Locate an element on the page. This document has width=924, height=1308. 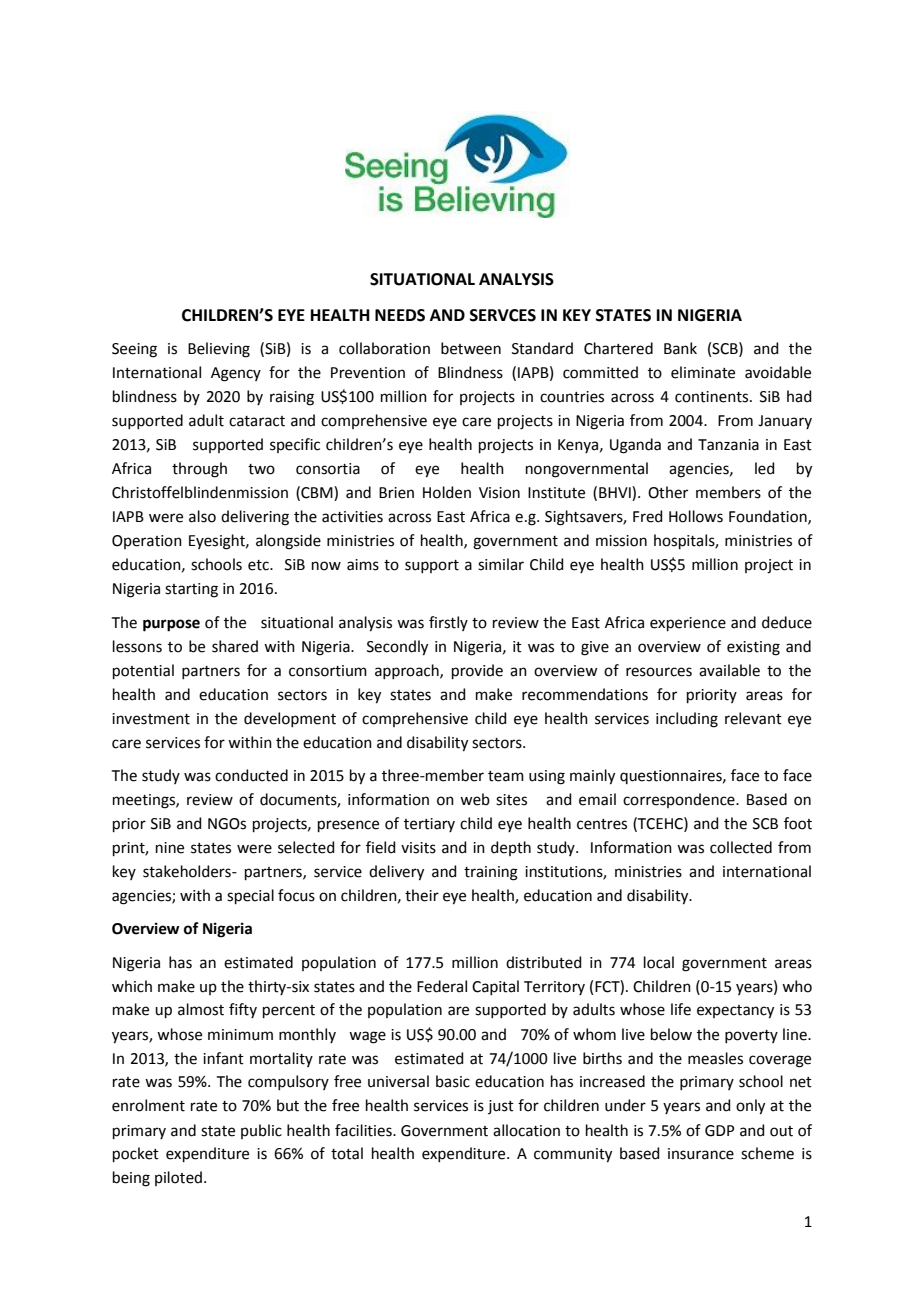
special is located at coordinates (250, 896).
